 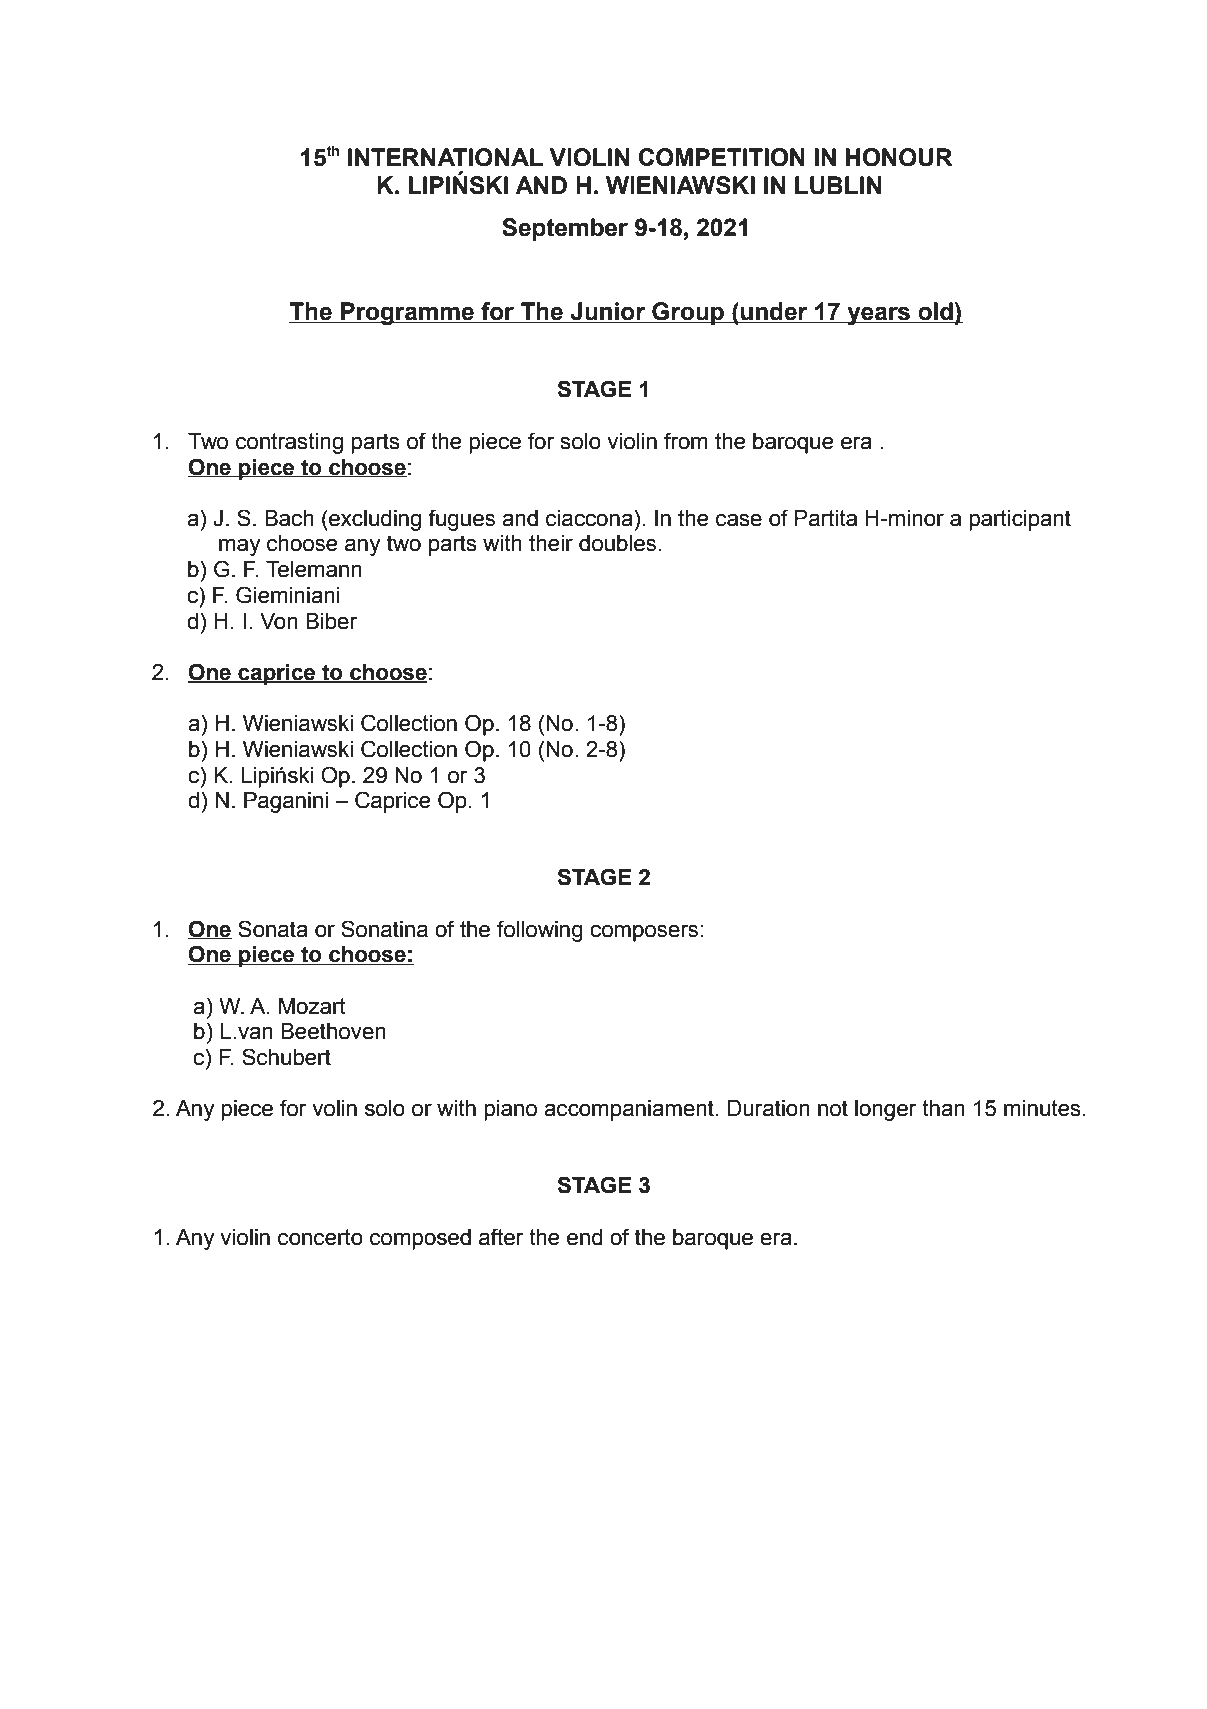 I want to click on concerto, so click(x=320, y=1237).
